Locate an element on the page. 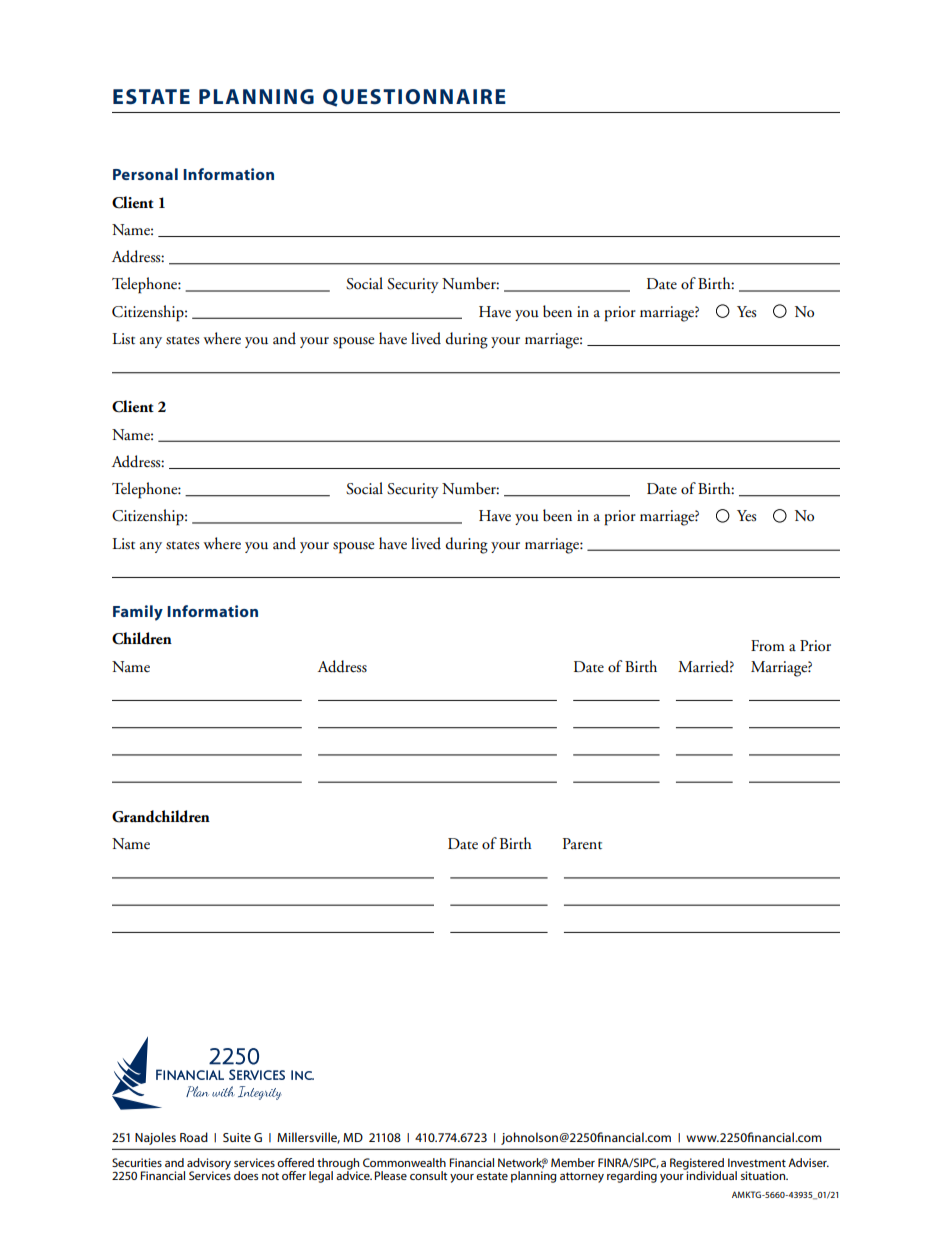  Family is located at coordinates (138, 613).
